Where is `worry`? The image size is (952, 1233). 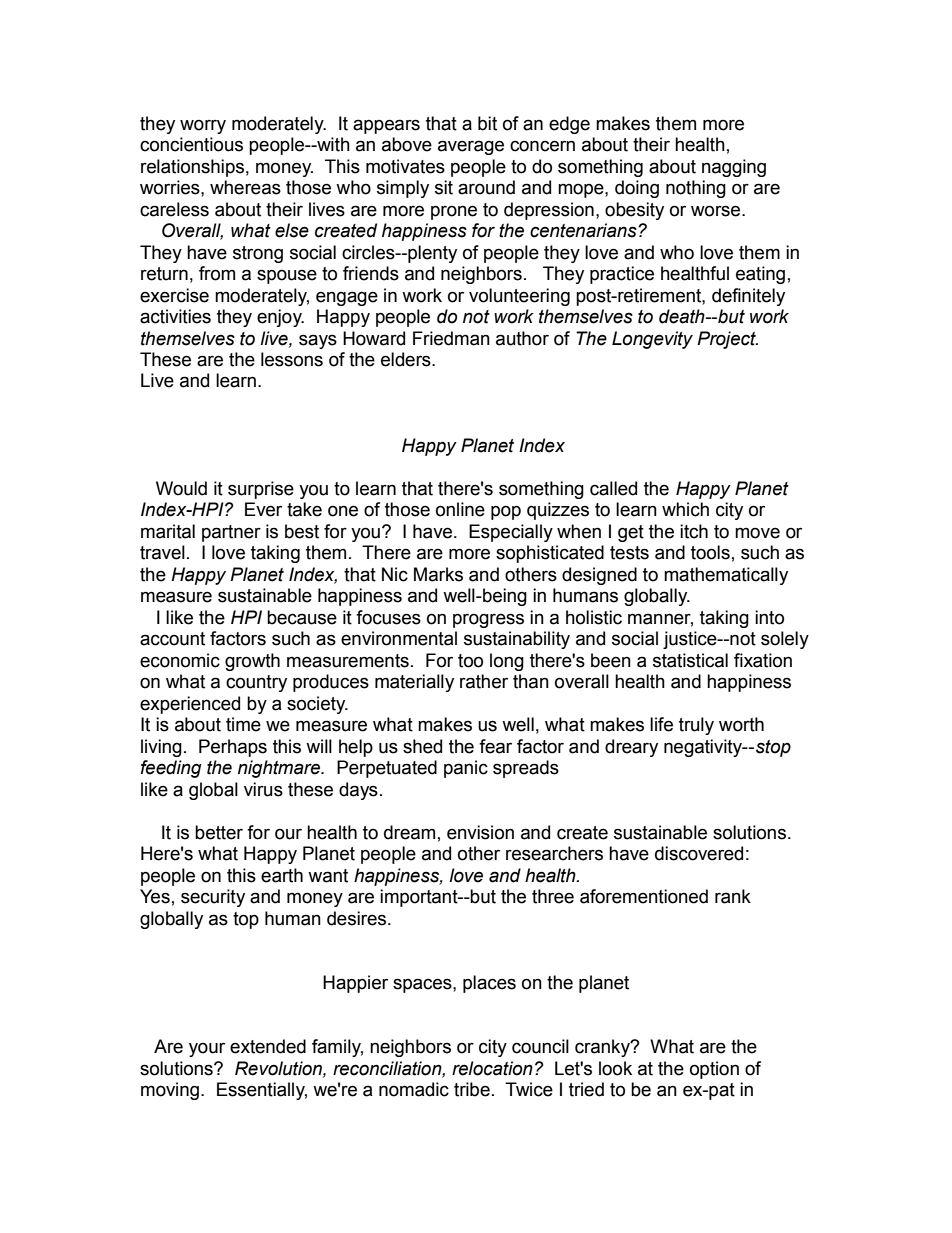
worry is located at coordinates (203, 126).
